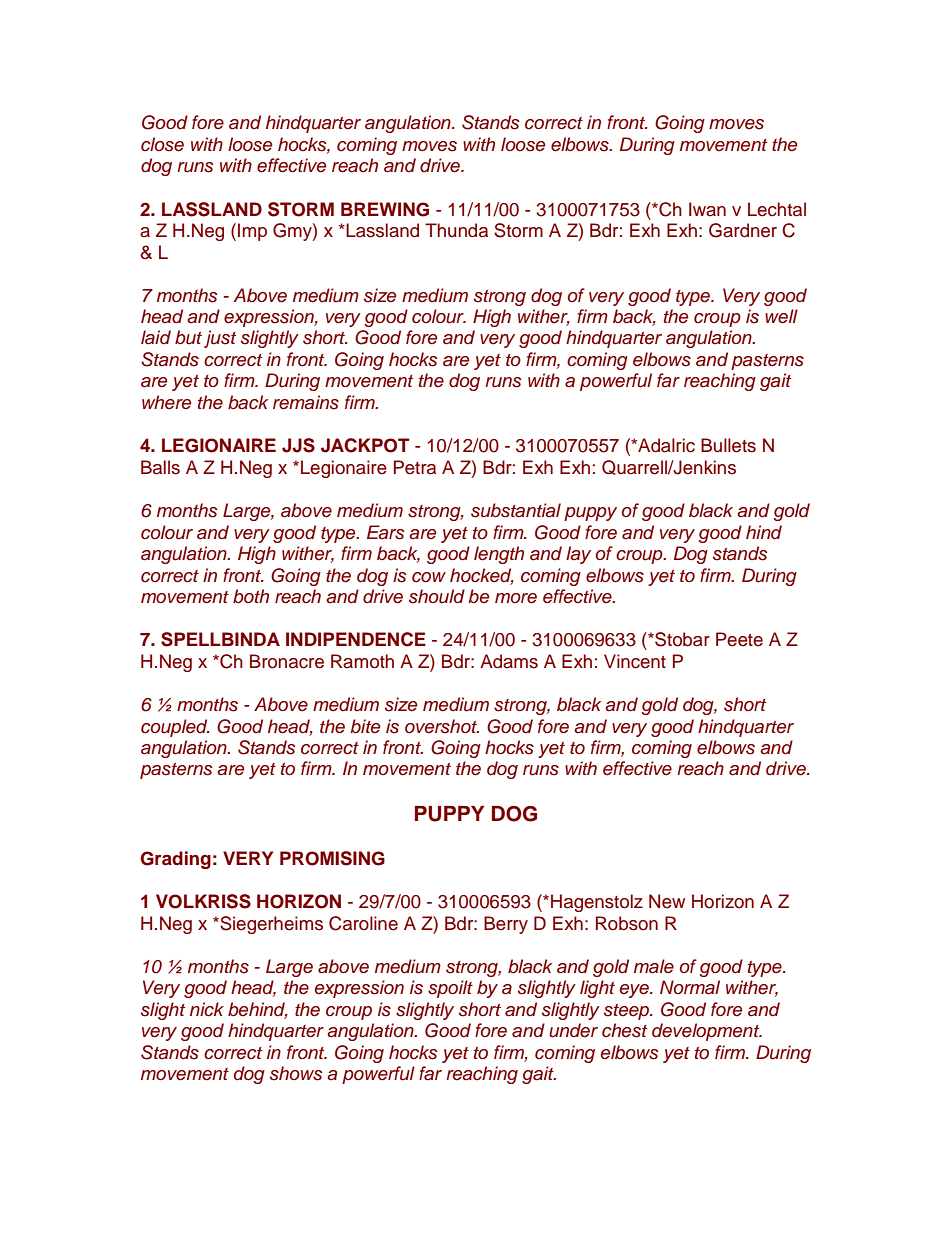 The height and width of the document is (1233, 952). Describe the element at coordinates (743, 230) in the document. I see `Gardner` at that location.
